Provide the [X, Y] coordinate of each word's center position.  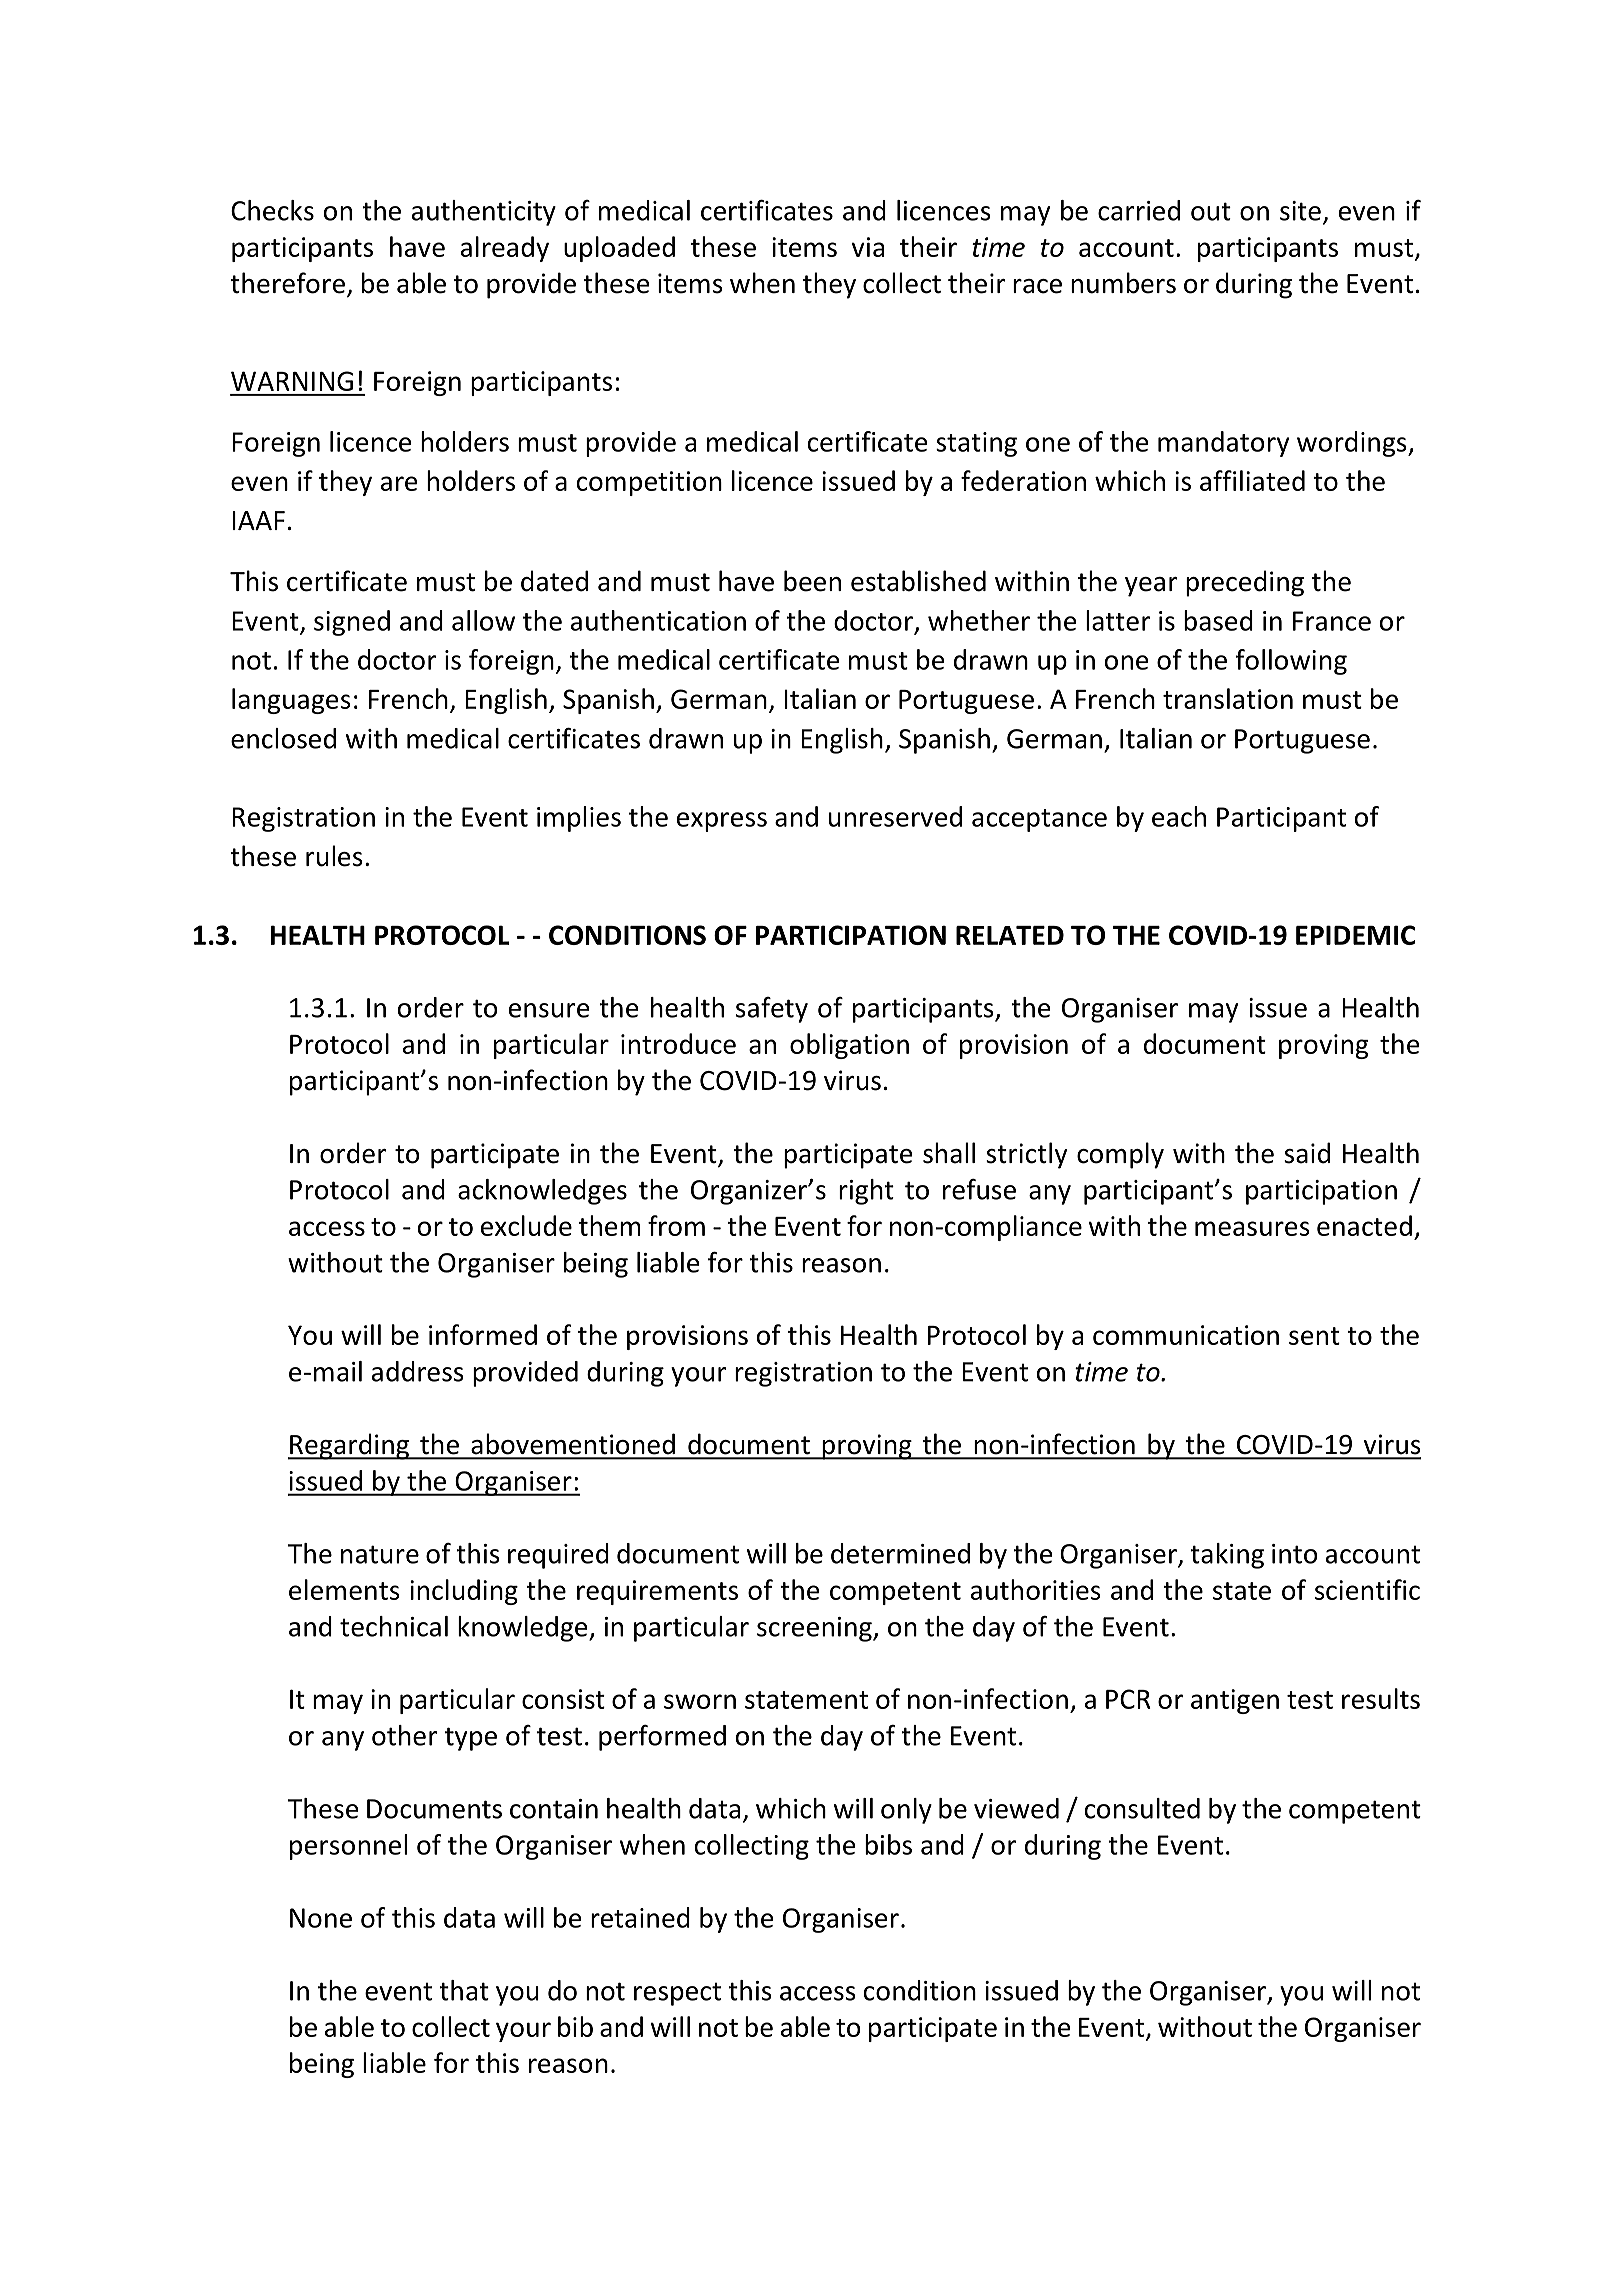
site [1300, 211]
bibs [888, 1844]
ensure [549, 1010]
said [1307, 1153]
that [464, 1990]
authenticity [484, 213]
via [868, 247]
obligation [849, 1046]
